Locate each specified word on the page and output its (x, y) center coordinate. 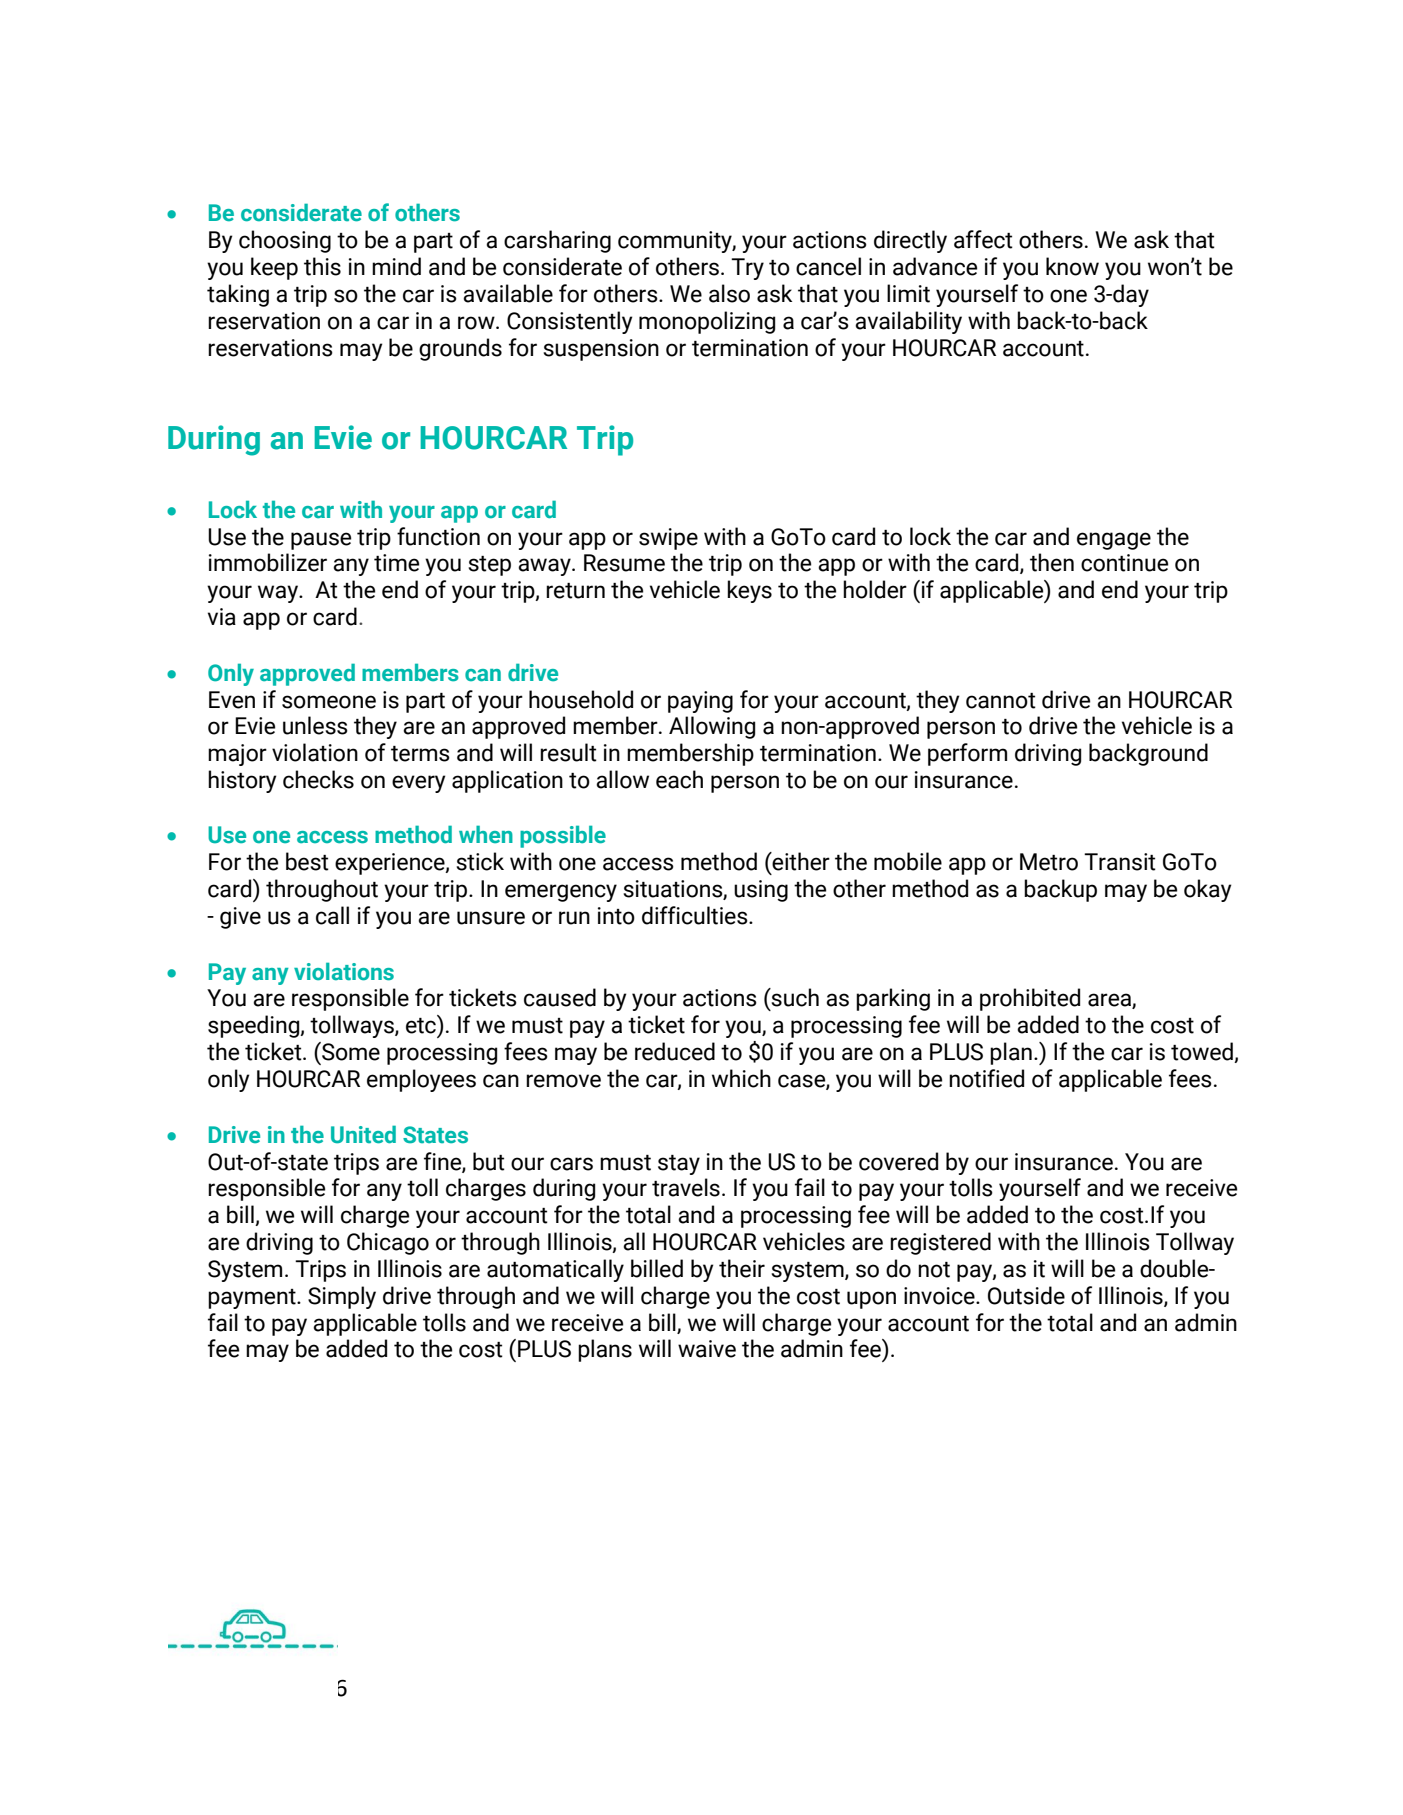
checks (318, 779)
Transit (1120, 862)
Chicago (388, 1243)
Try (747, 269)
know (1072, 266)
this (322, 266)
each (679, 779)
